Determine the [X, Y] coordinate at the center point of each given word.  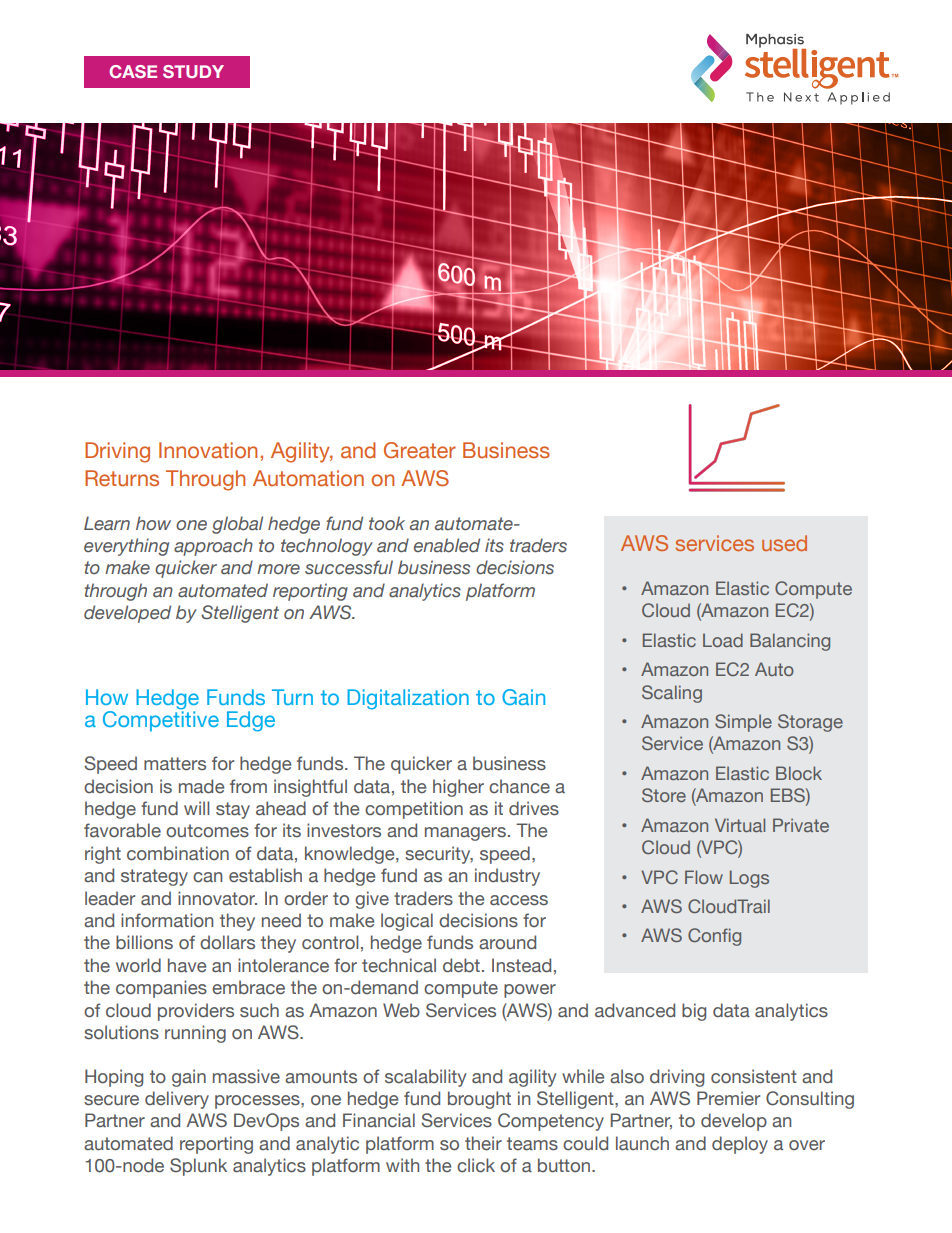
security [439, 855]
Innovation [208, 450]
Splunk [198, 1167]
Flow [704, 877]
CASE [133, 71]
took [387, 523]
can [207, 877]
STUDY [193, 71]
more [278, 569]
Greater [420, 450]
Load [723, 640]
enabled [447, 545]
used [784, 543]
